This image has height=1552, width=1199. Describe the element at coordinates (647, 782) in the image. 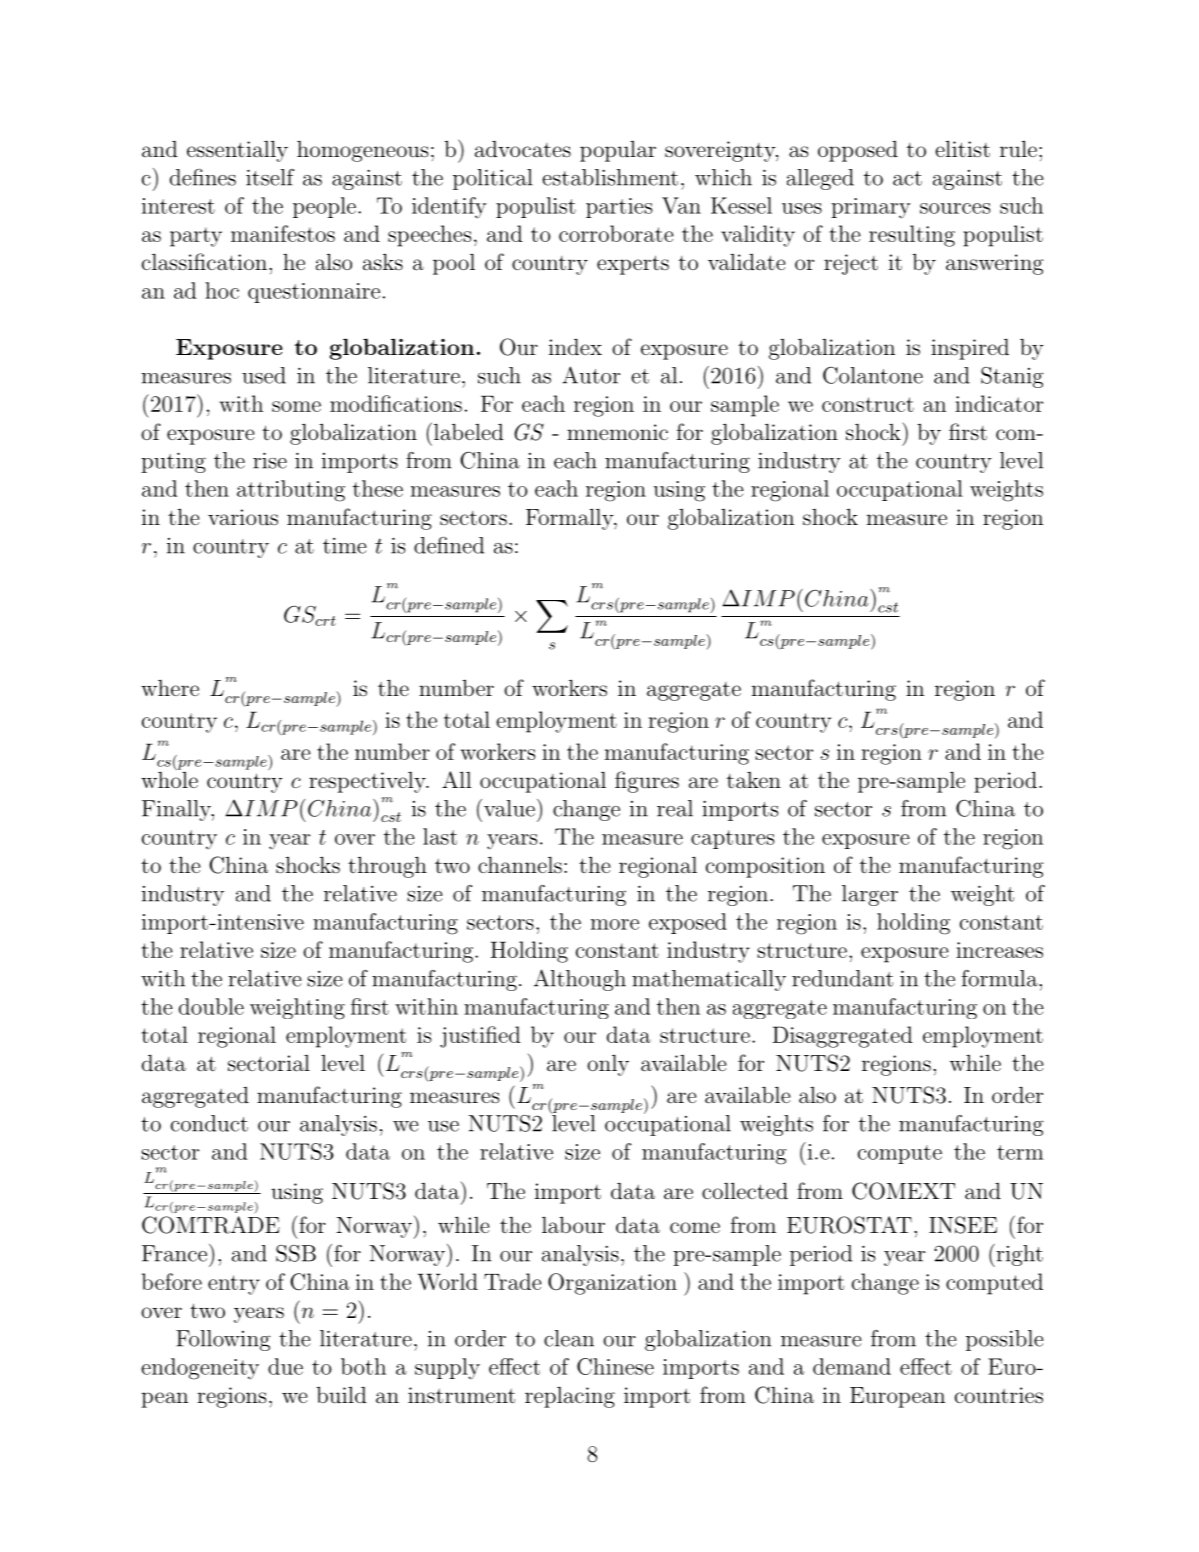

I see `figures` at that location.
